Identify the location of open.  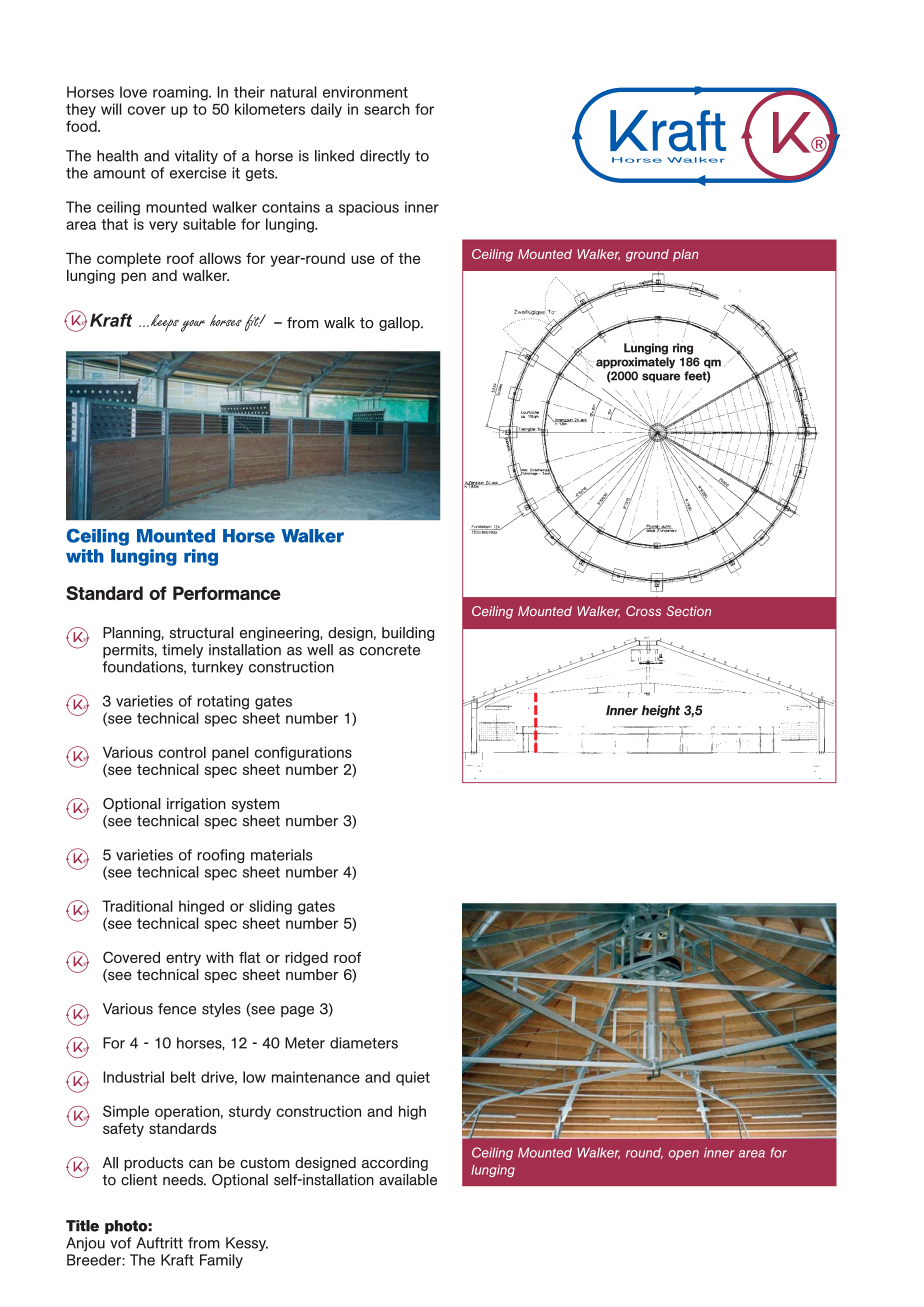
(683, 1155).
